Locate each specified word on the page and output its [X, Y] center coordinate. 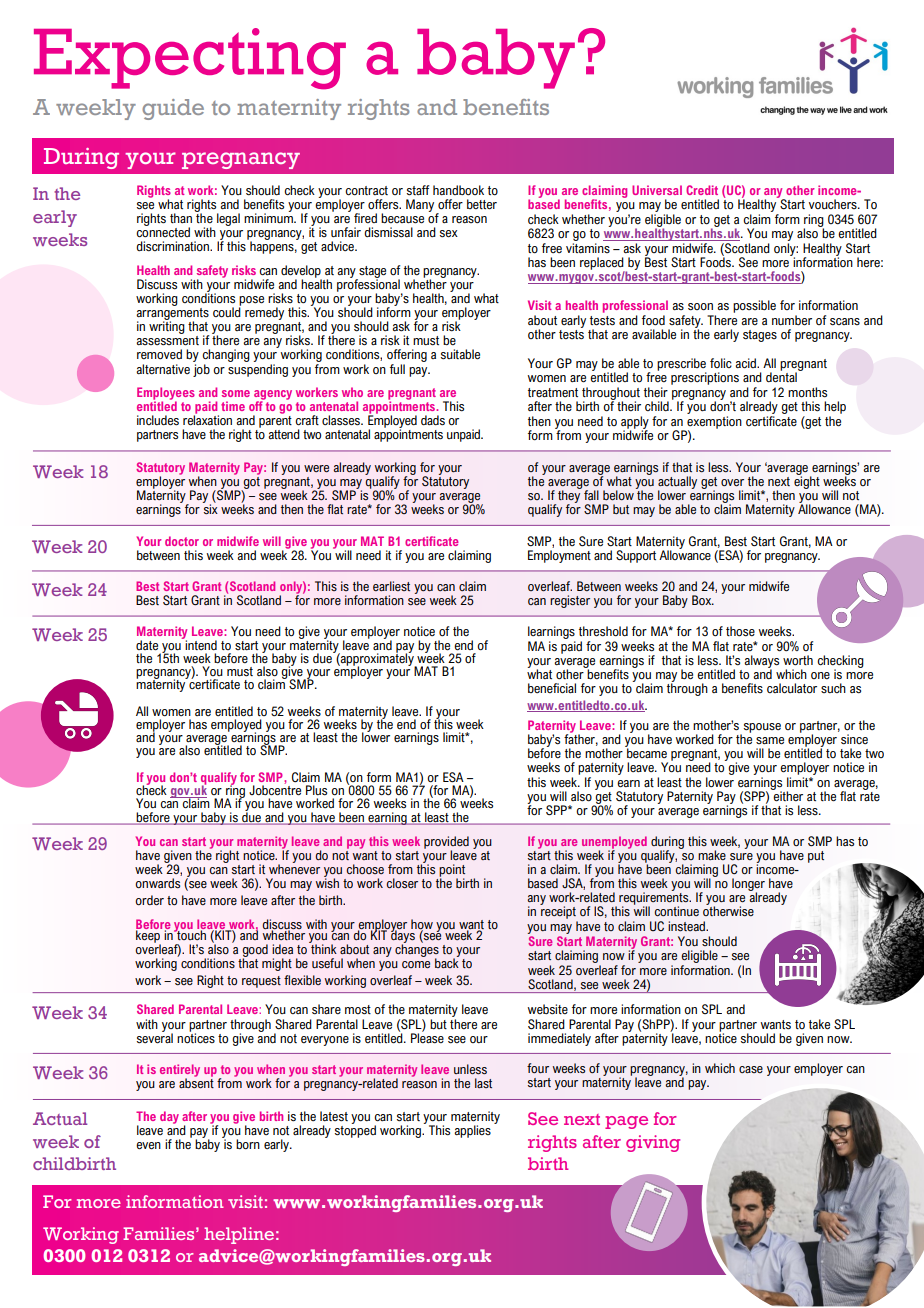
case [751, 1069]
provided [446, 843]
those [740, 631]
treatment [553, 392]
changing [226, 357]
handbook [458, 190]
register [570, 601]
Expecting [190, 59]
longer [748, 885]
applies [472, 1131]
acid [746, 363]
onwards [157, 883]
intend [200, 644]
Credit [702, 190]
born [248, 1144]
